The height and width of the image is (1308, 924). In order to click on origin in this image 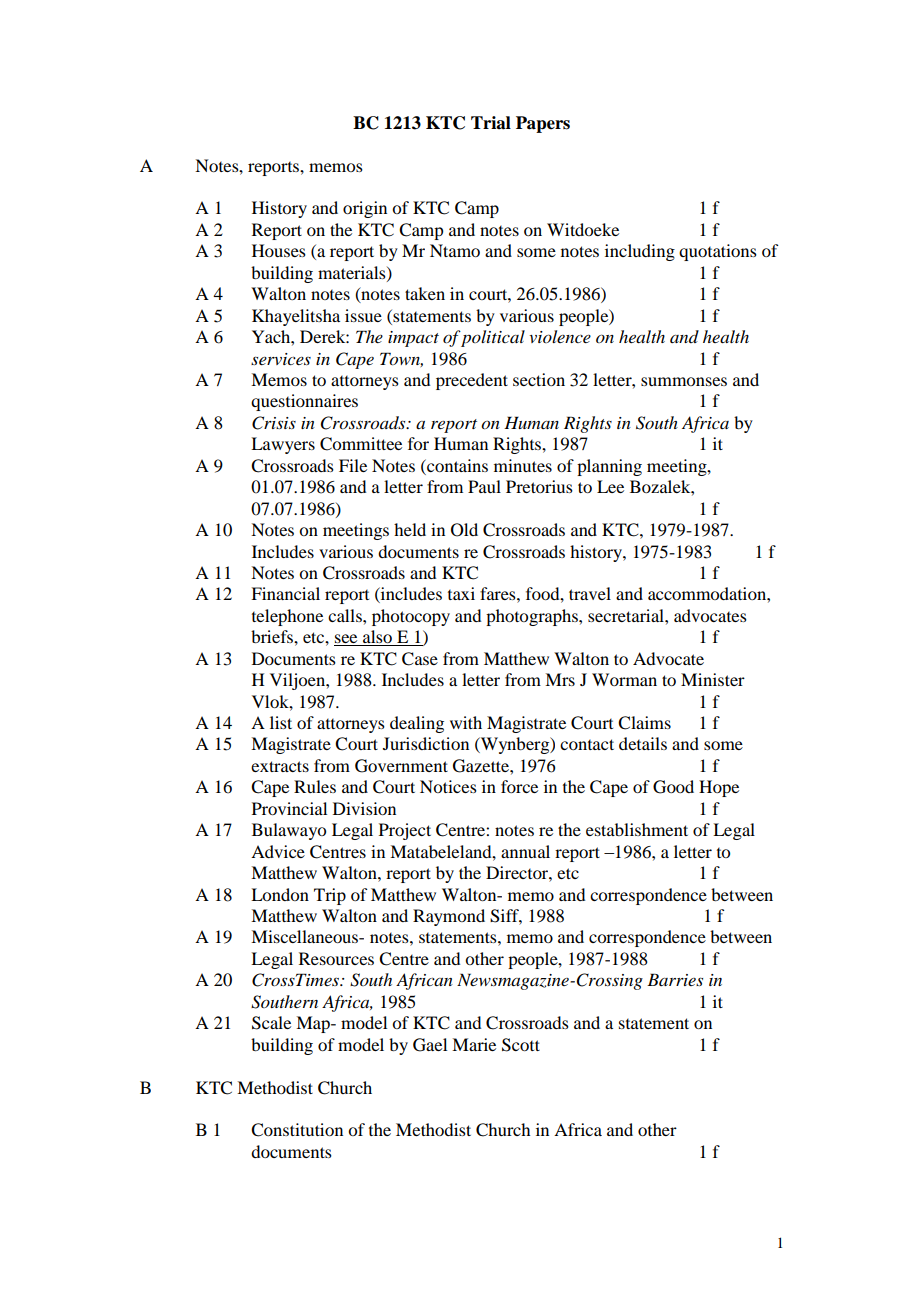, I will do `click(365, 209)`.
